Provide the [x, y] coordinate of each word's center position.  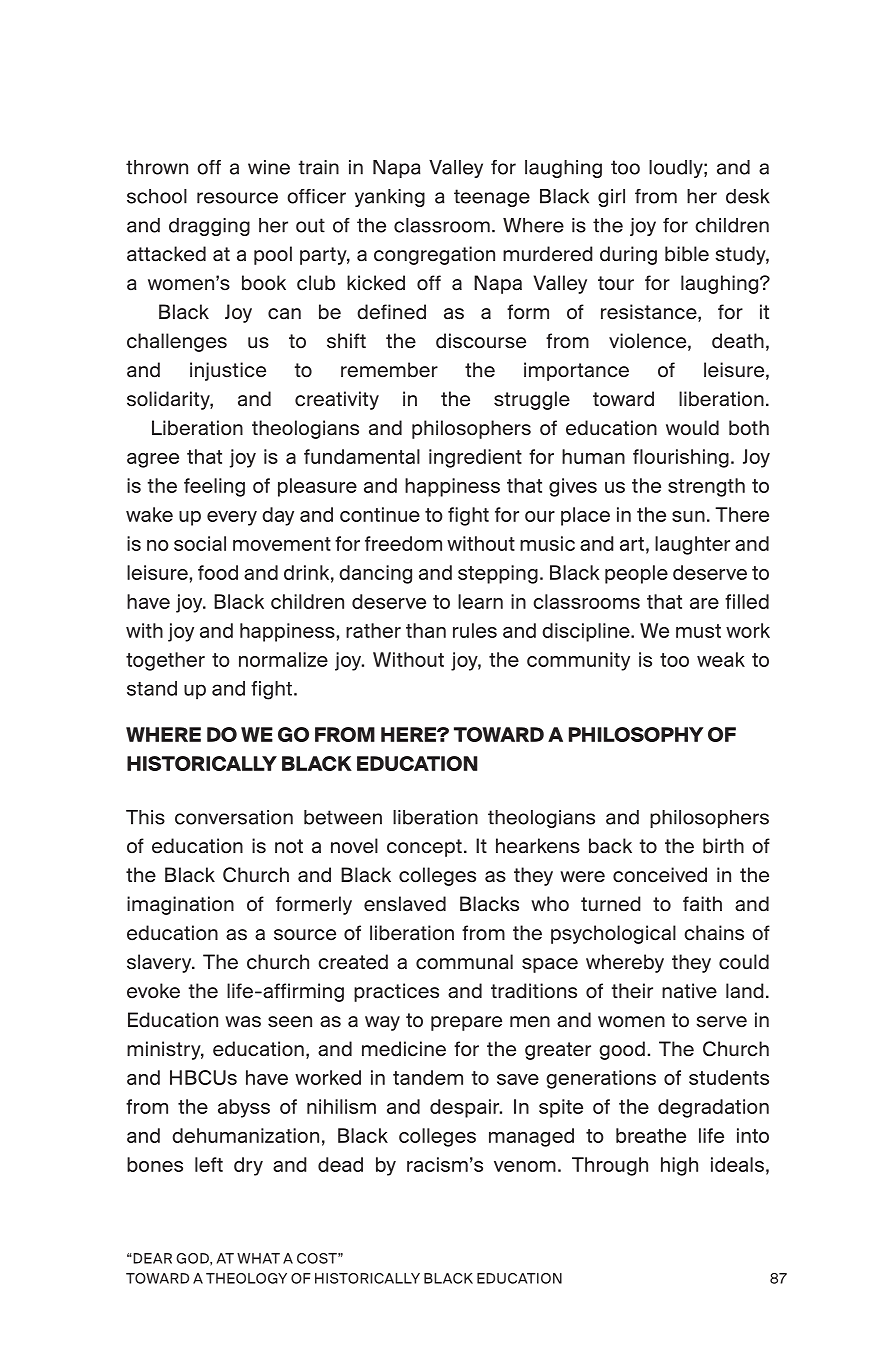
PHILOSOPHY [636, 734]
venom [525, 1166]
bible [687, 254]
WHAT [258, 1258]
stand [152, 688]
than [426, 630]
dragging [209, 227]
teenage [492, 198]
